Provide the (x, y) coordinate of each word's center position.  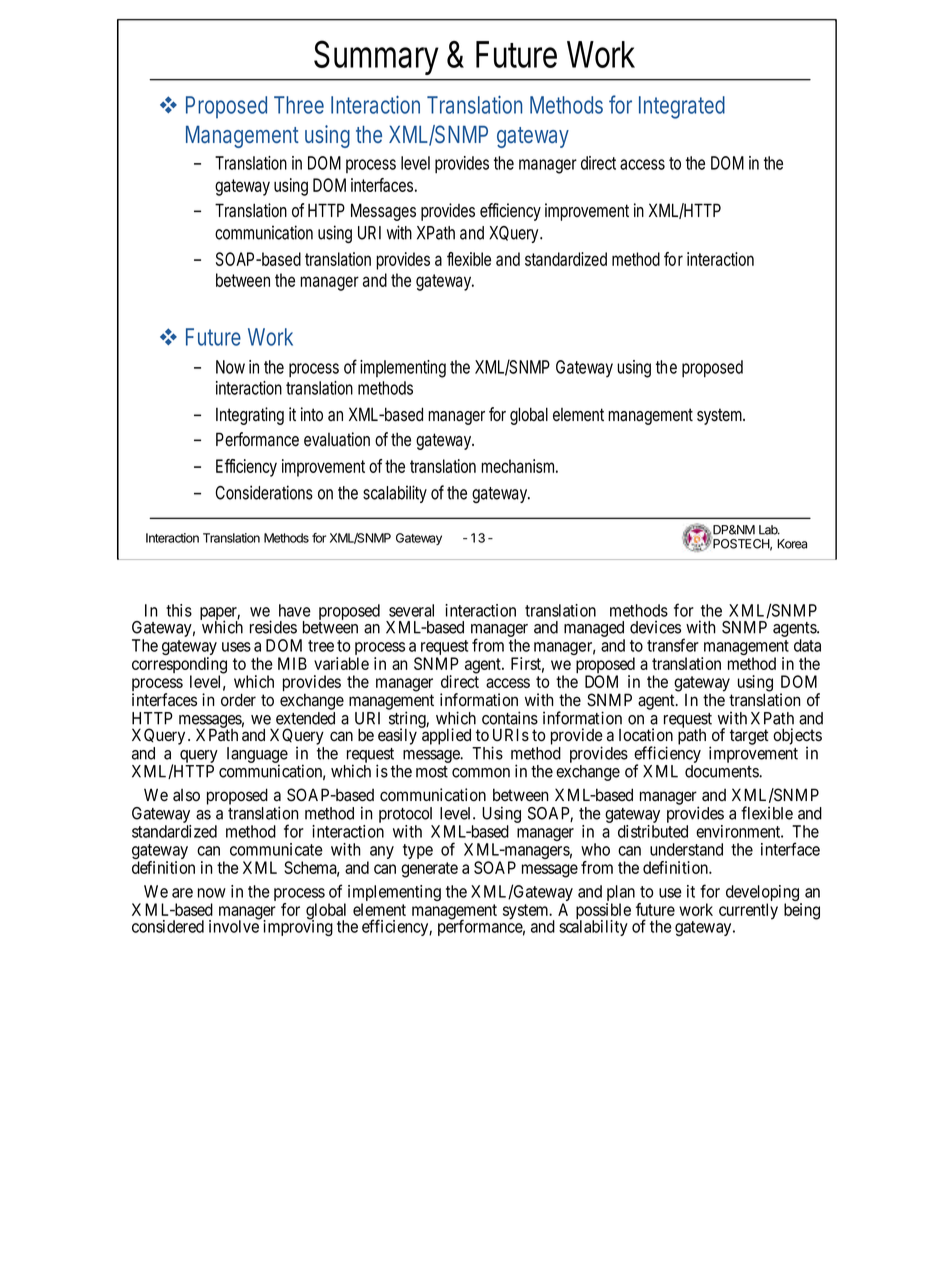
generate (429, 870)
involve (234, 926)
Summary (376, 57)
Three (299, 105)
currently (748, 911)
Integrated (682, 107)
